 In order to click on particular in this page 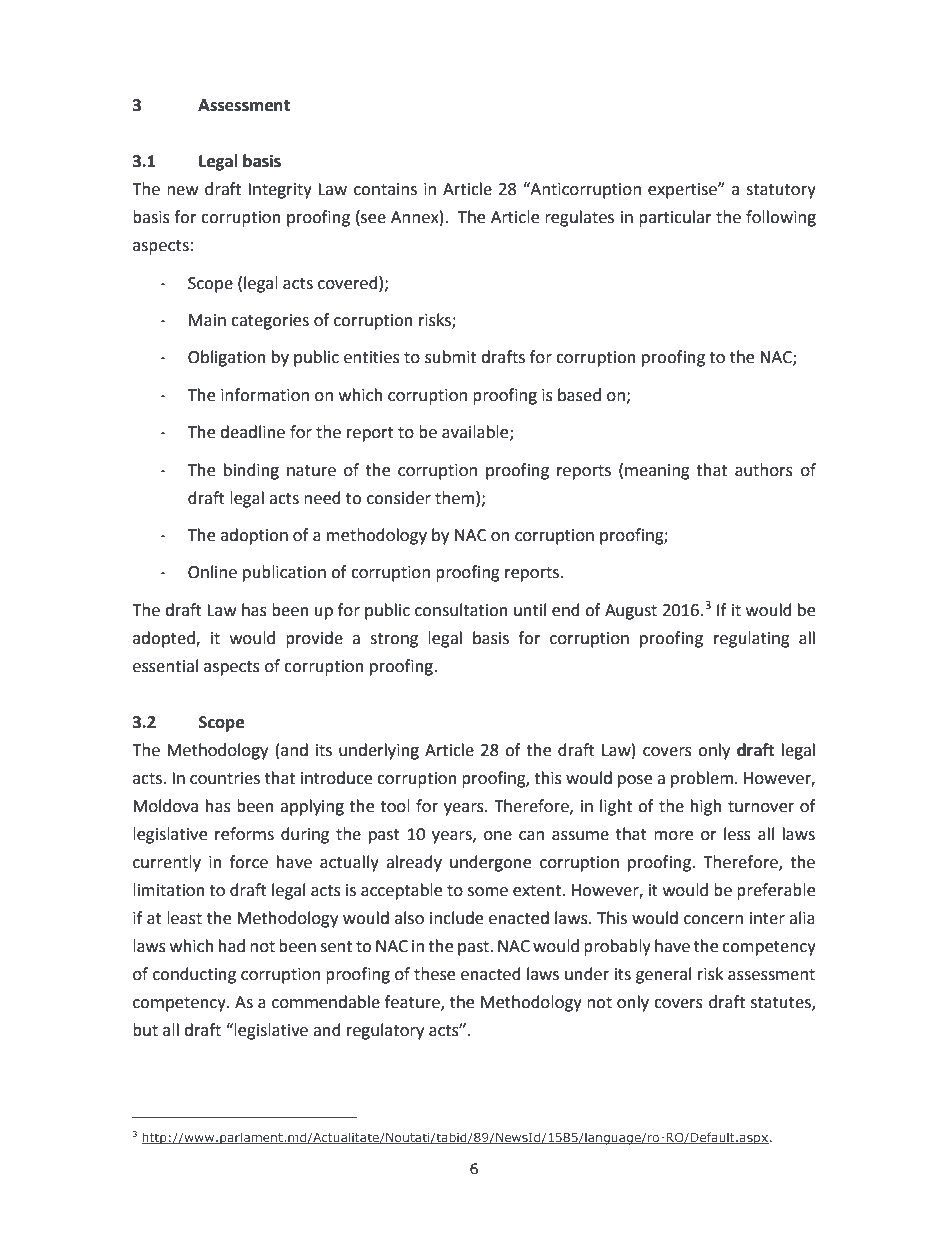, I will do `click(675, 218)`.
